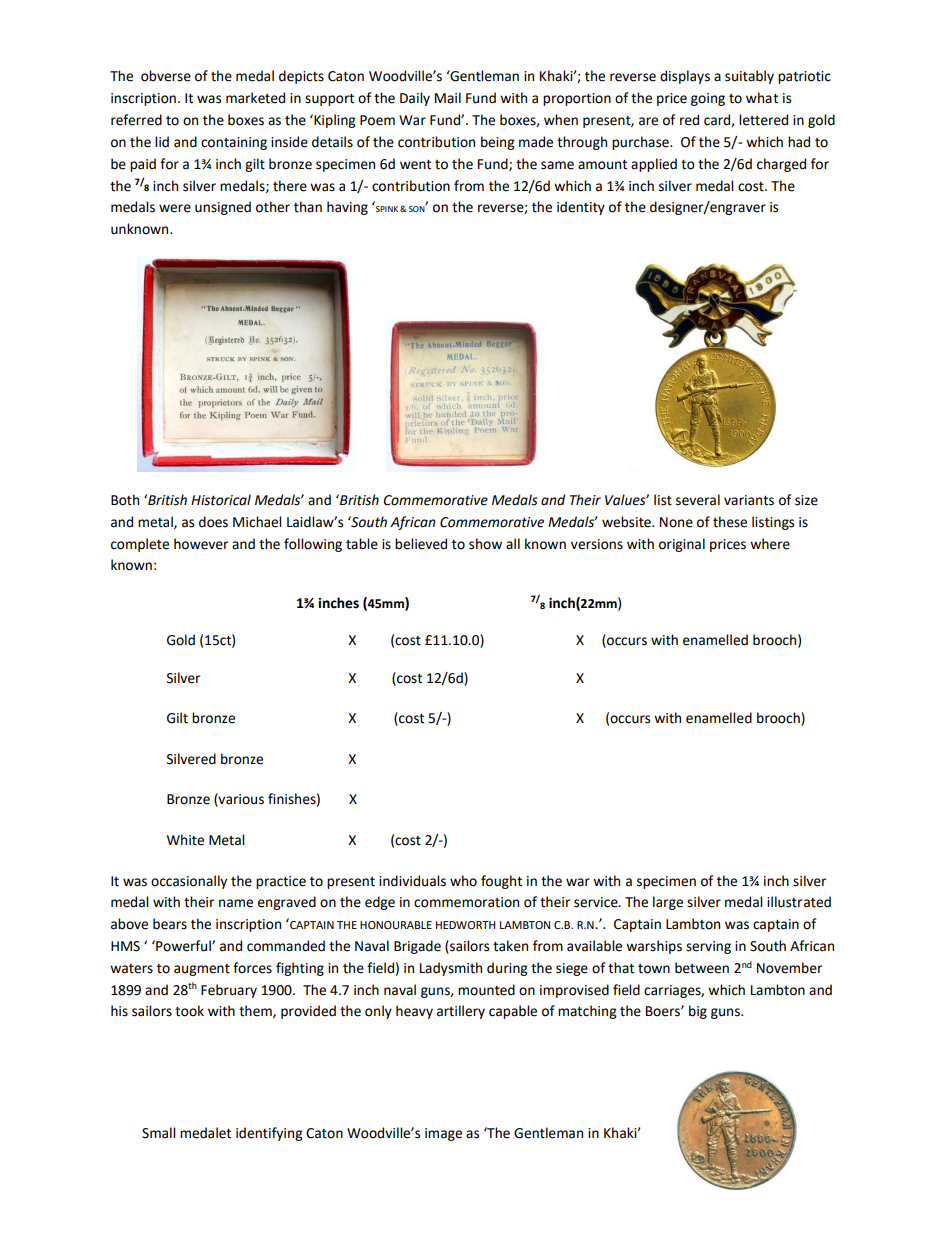  What do you see at coordinates (221, 500) in the page?
I see `Historical` at bounding box center [221, 500].
